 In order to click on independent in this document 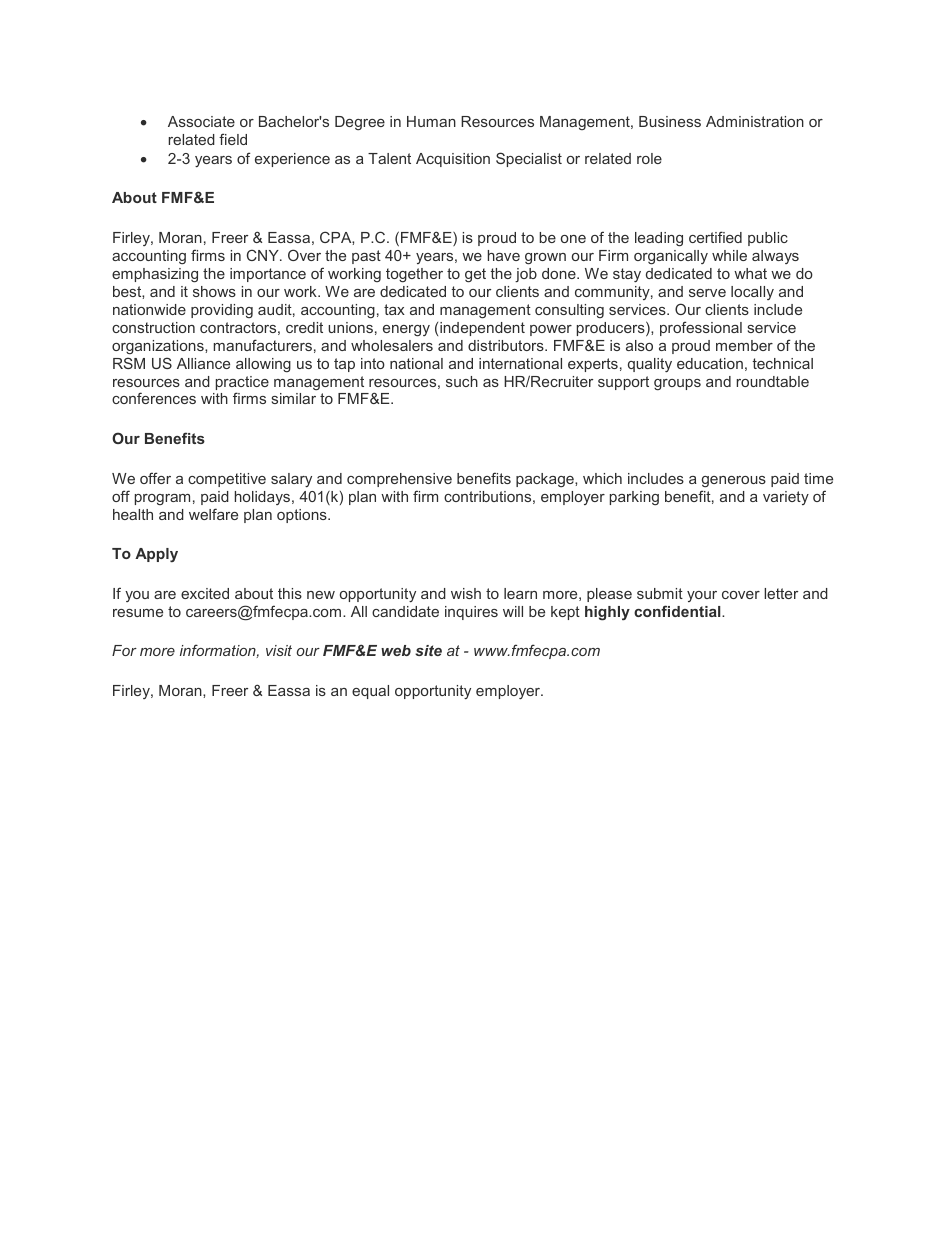, I will do `click(482, 329)`.
